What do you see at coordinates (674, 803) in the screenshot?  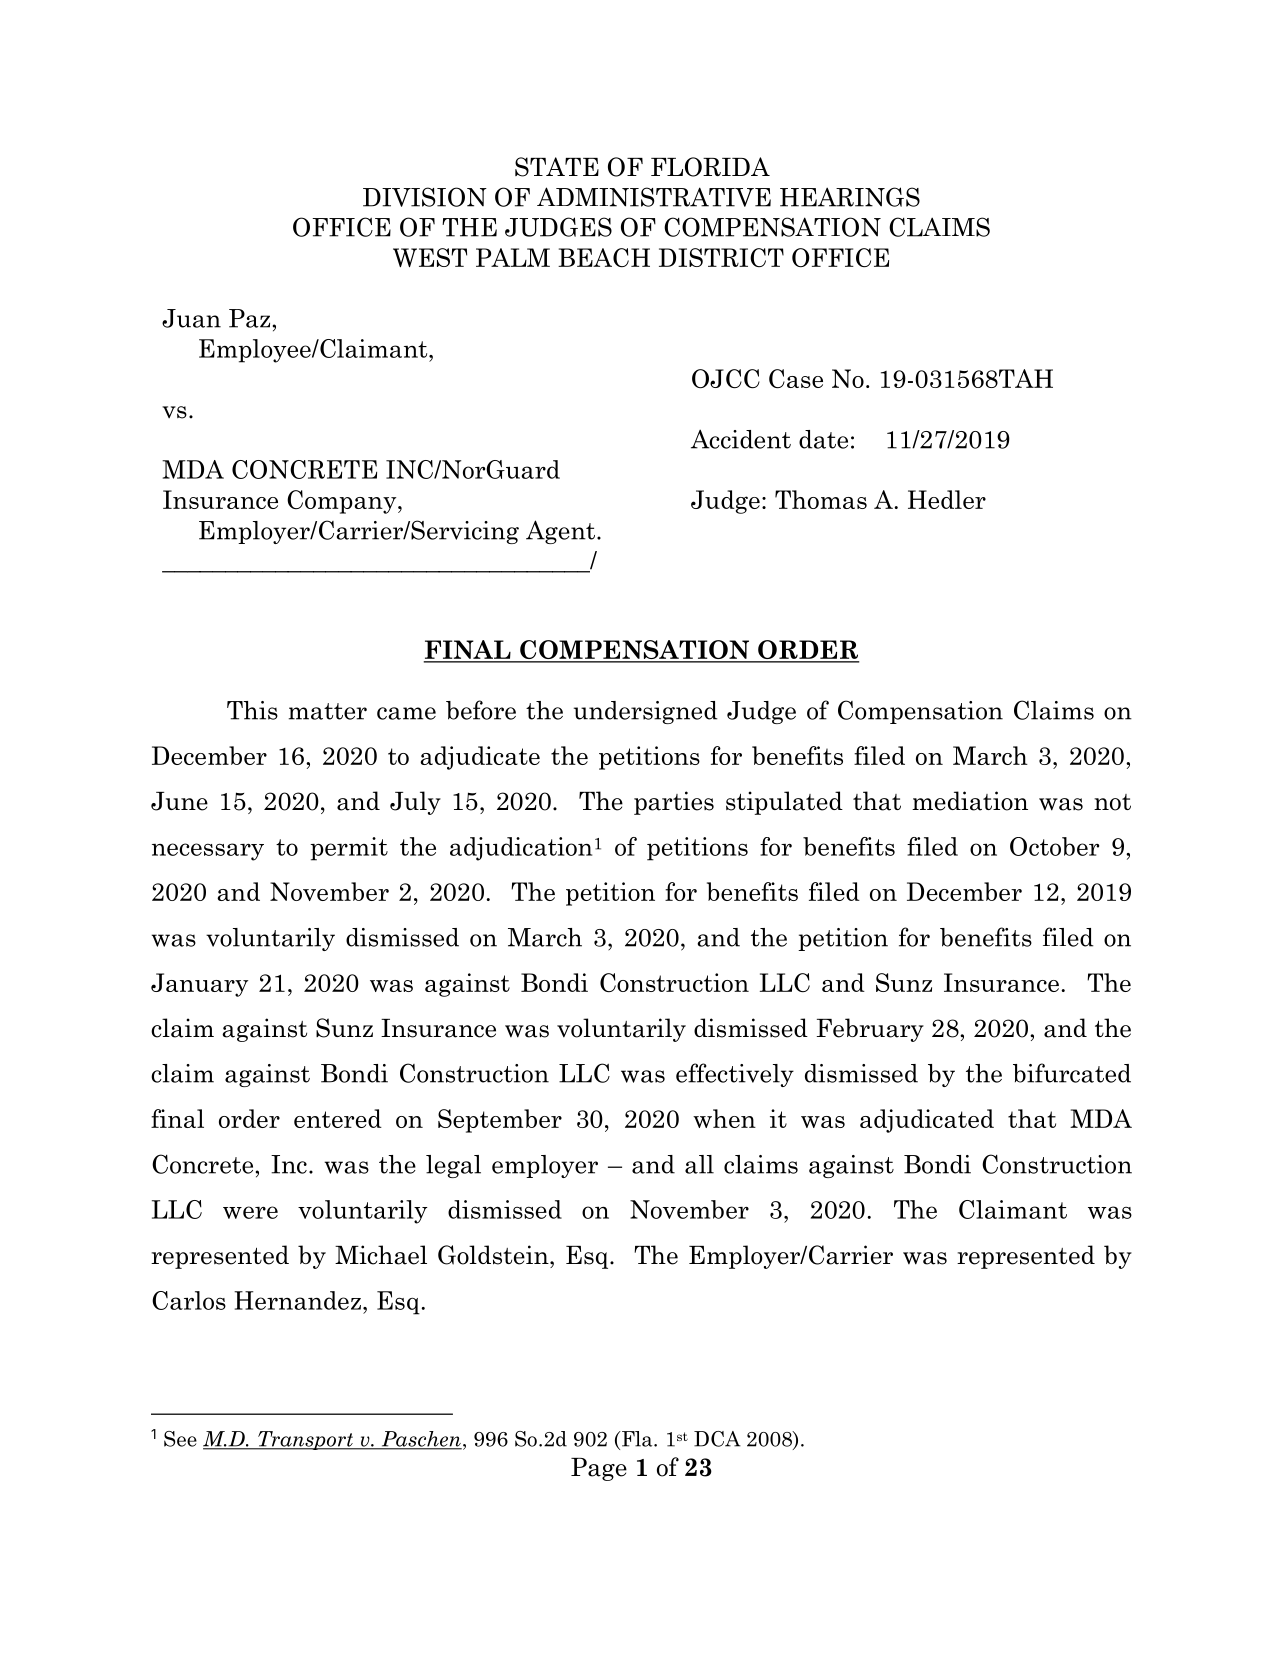 I see `parties` at bounding box center [674, 803].
